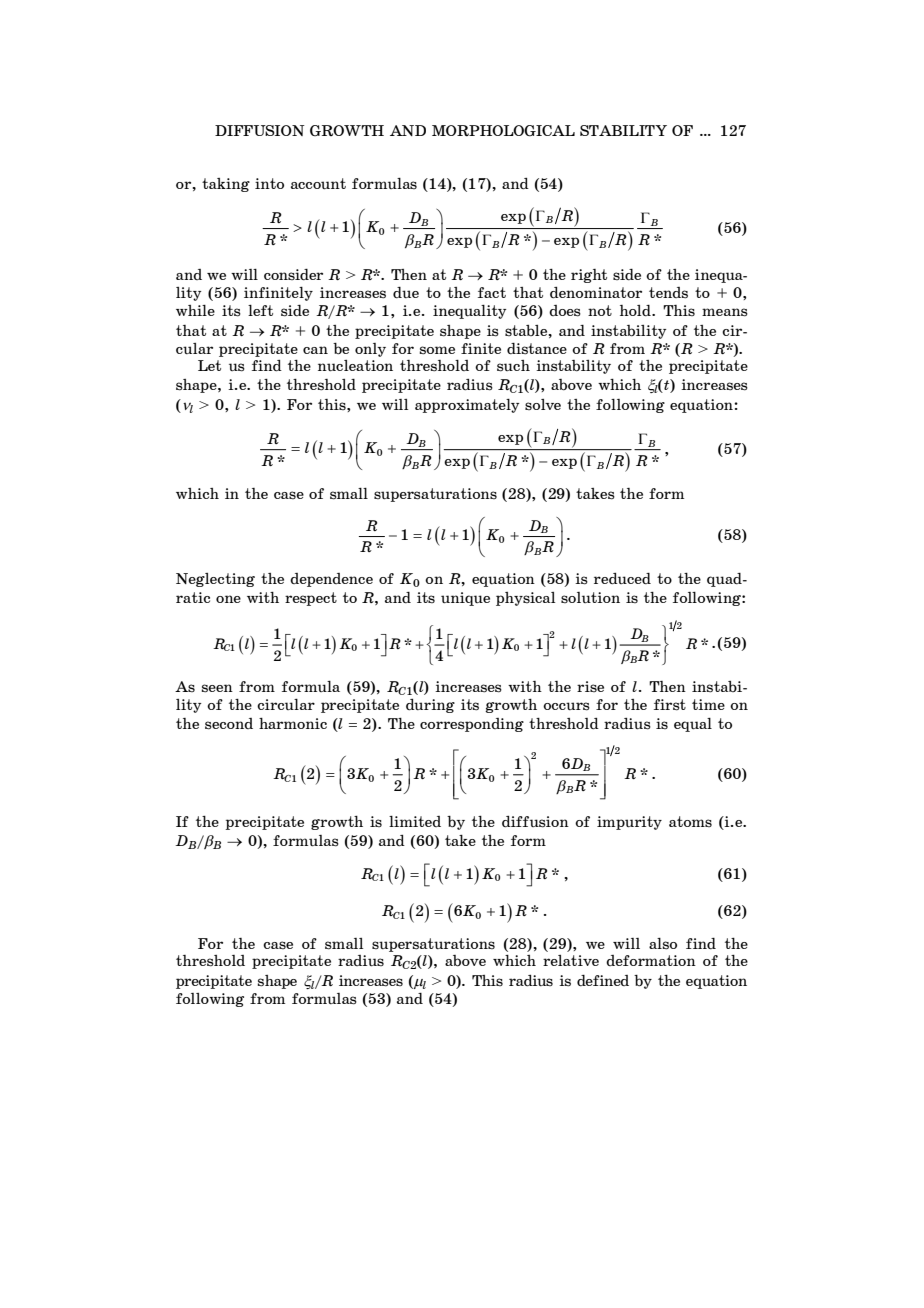  What do you see at coordinates (229, 724) in the screenshot?
I see `second` at bounding box center [229, 724].
